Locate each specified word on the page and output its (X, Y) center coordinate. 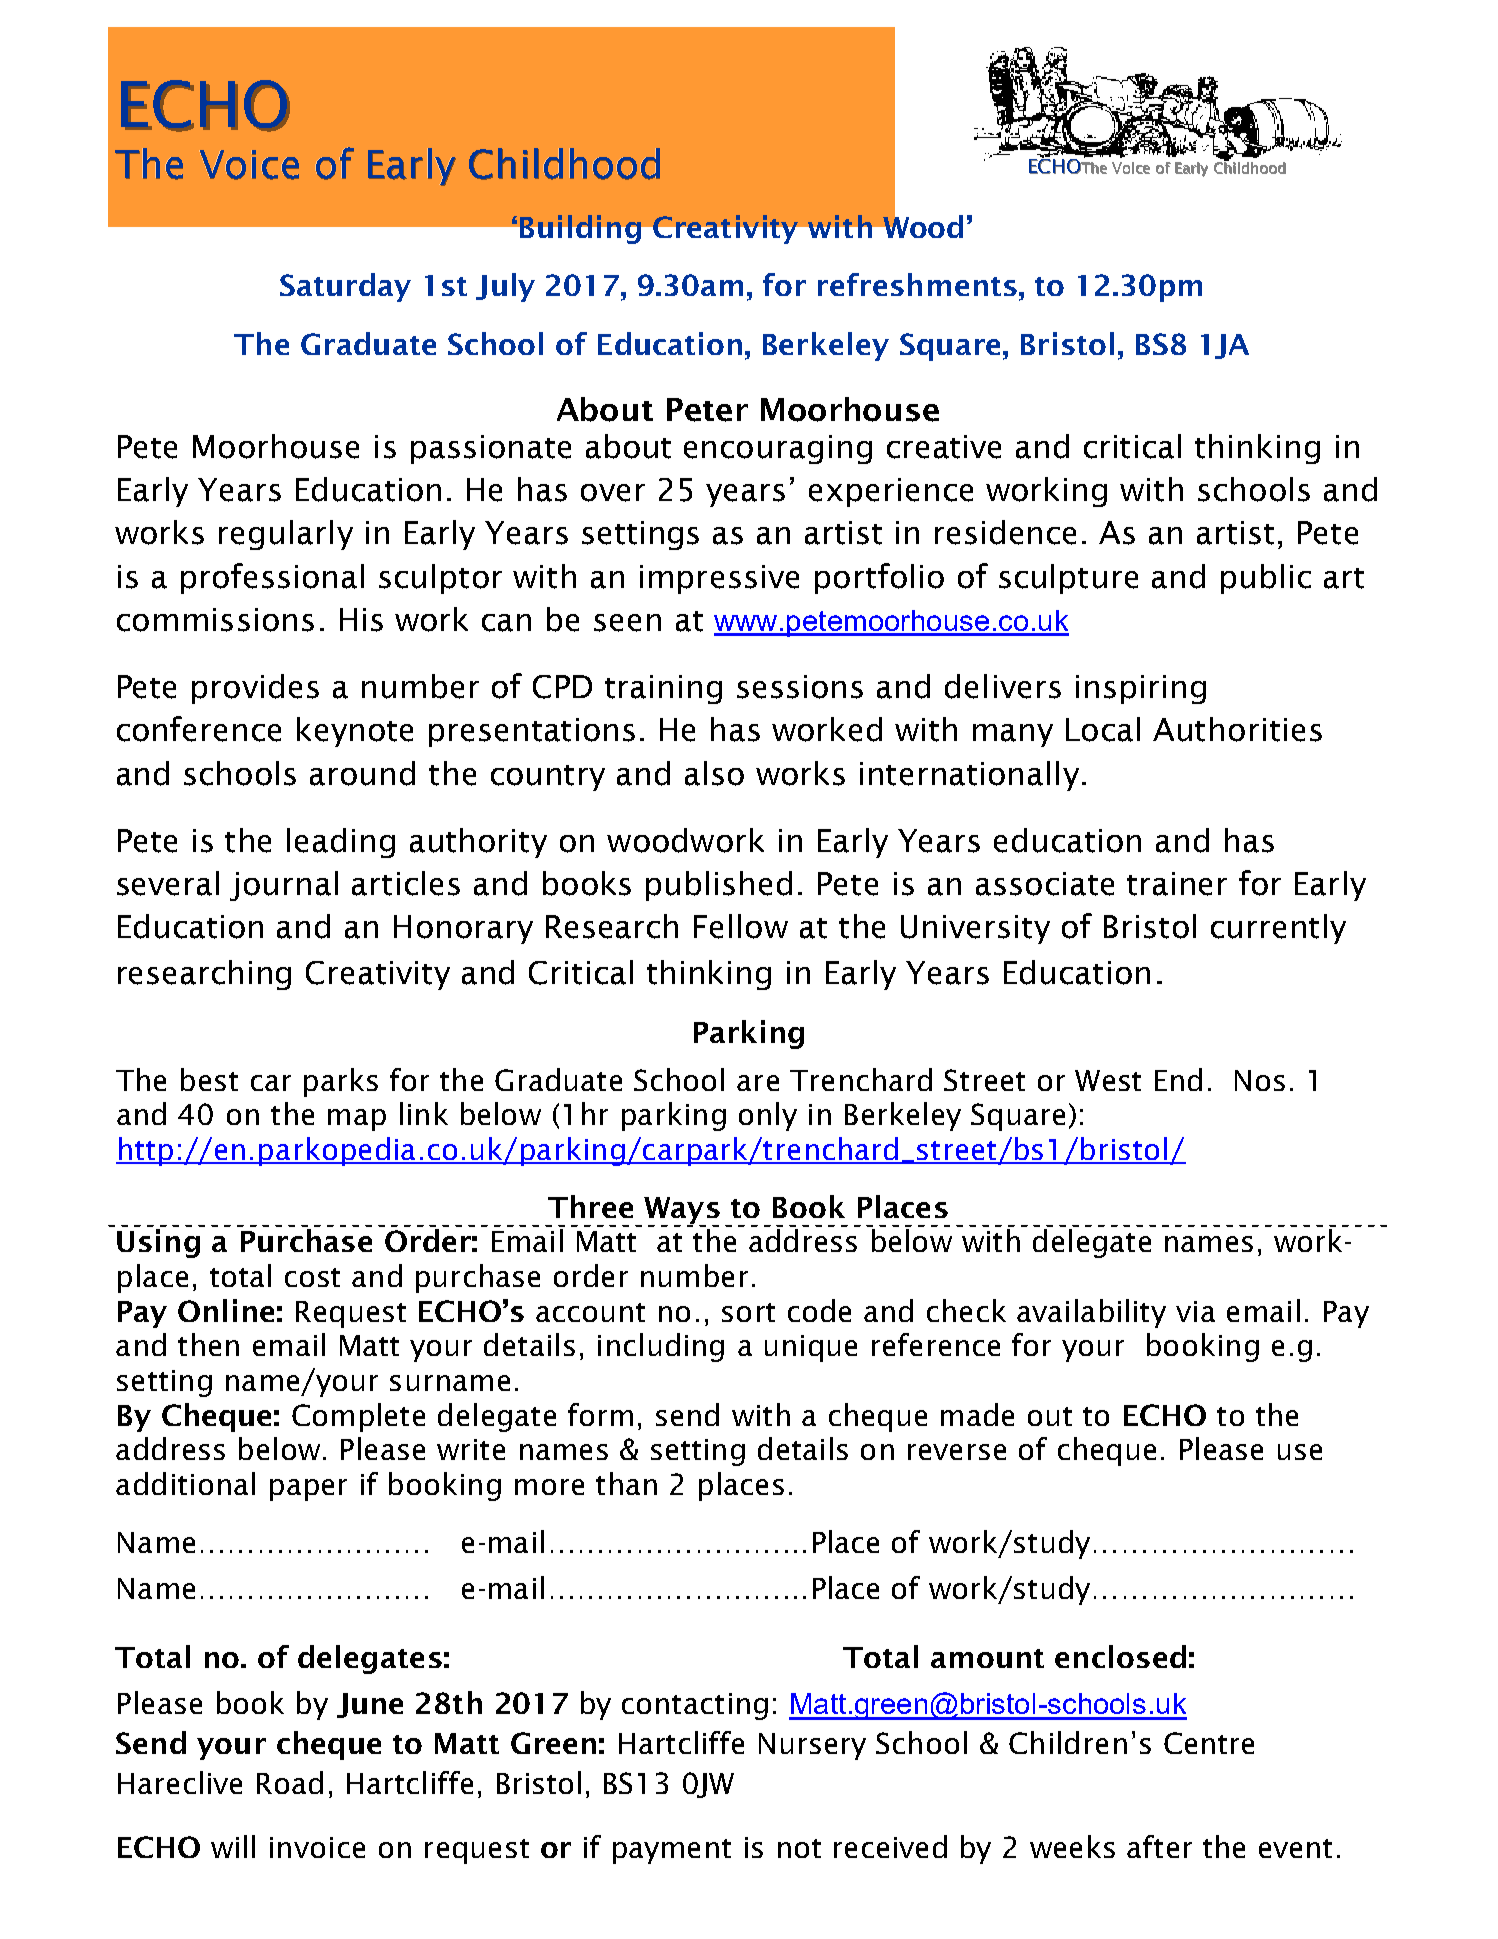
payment (672, 1851)
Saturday (345, 287)
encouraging (778, 449)
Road (290, 1782)
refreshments (917, 284)
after (1159, 1846)
